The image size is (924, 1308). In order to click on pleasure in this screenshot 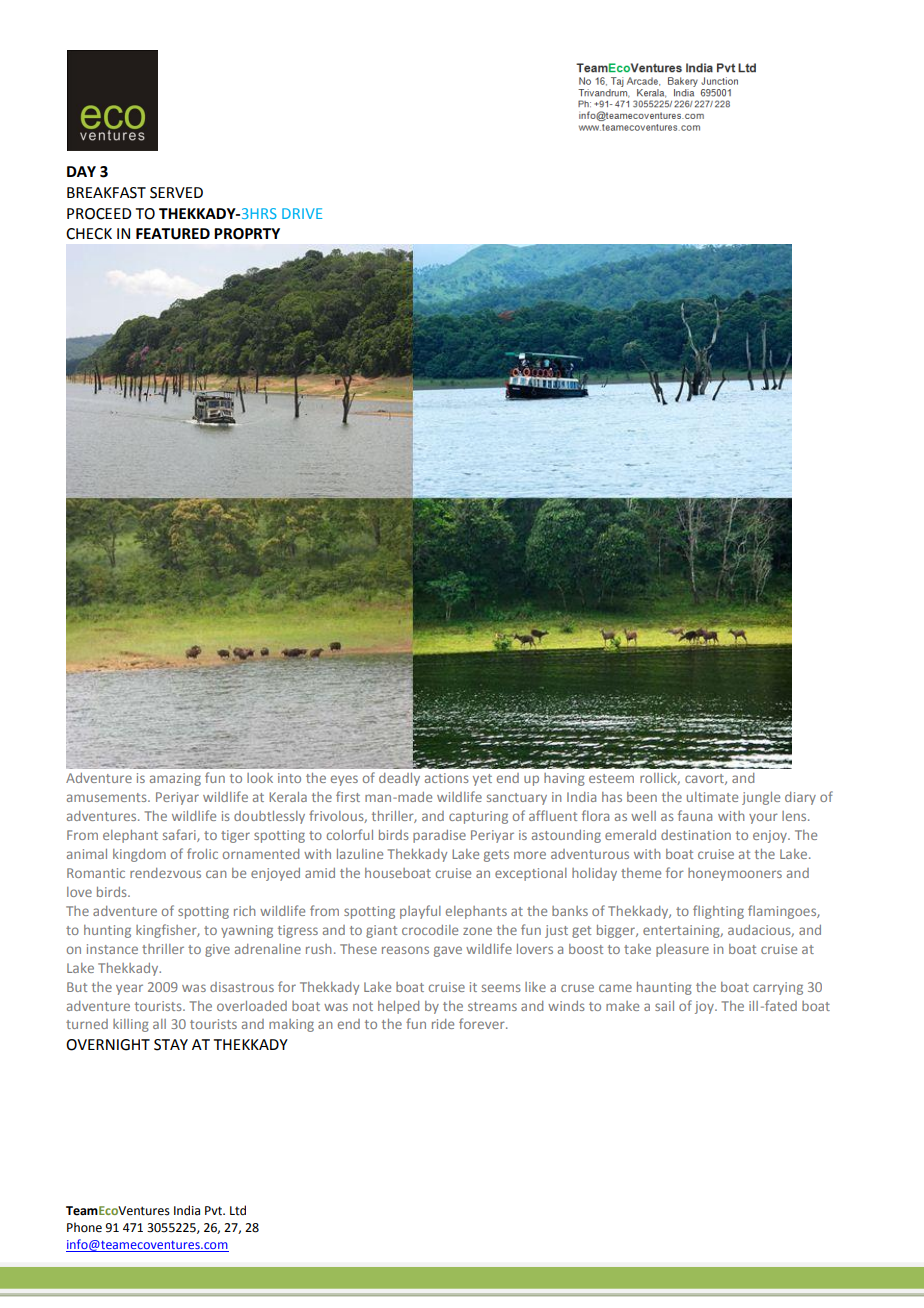, I will do `click(682, 950)`.
